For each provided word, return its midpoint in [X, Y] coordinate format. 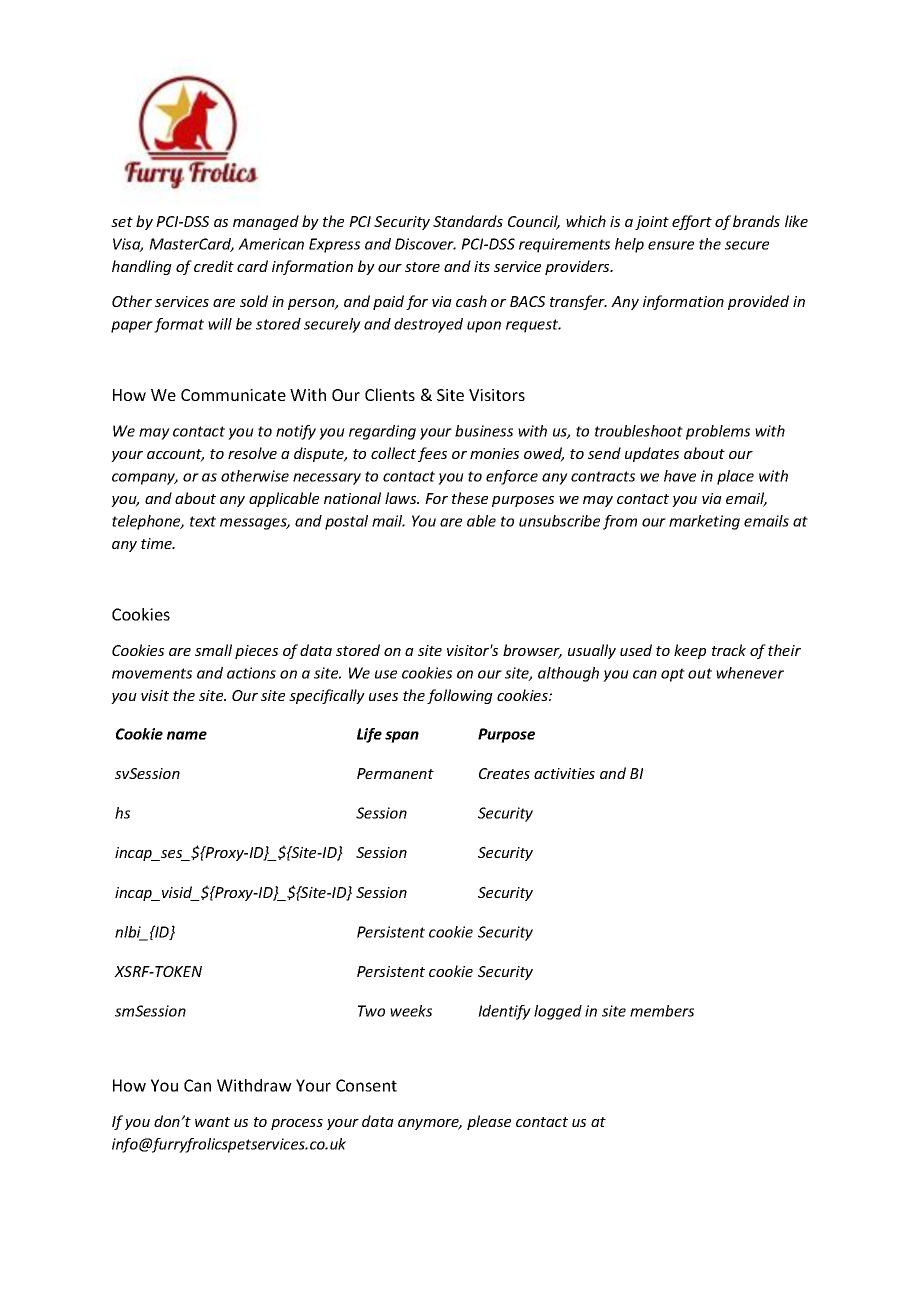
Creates [504, 773]
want [212, 1122]
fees [432, 454]
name [187, 735]
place [735, 477]
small [213, 650]
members [662, 1011]
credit [214, 266]
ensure [671, 245]
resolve [252, 453]
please [489, 1122]
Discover [425, 244]
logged [558, 1012]
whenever [750, 673]
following [460, 696]
